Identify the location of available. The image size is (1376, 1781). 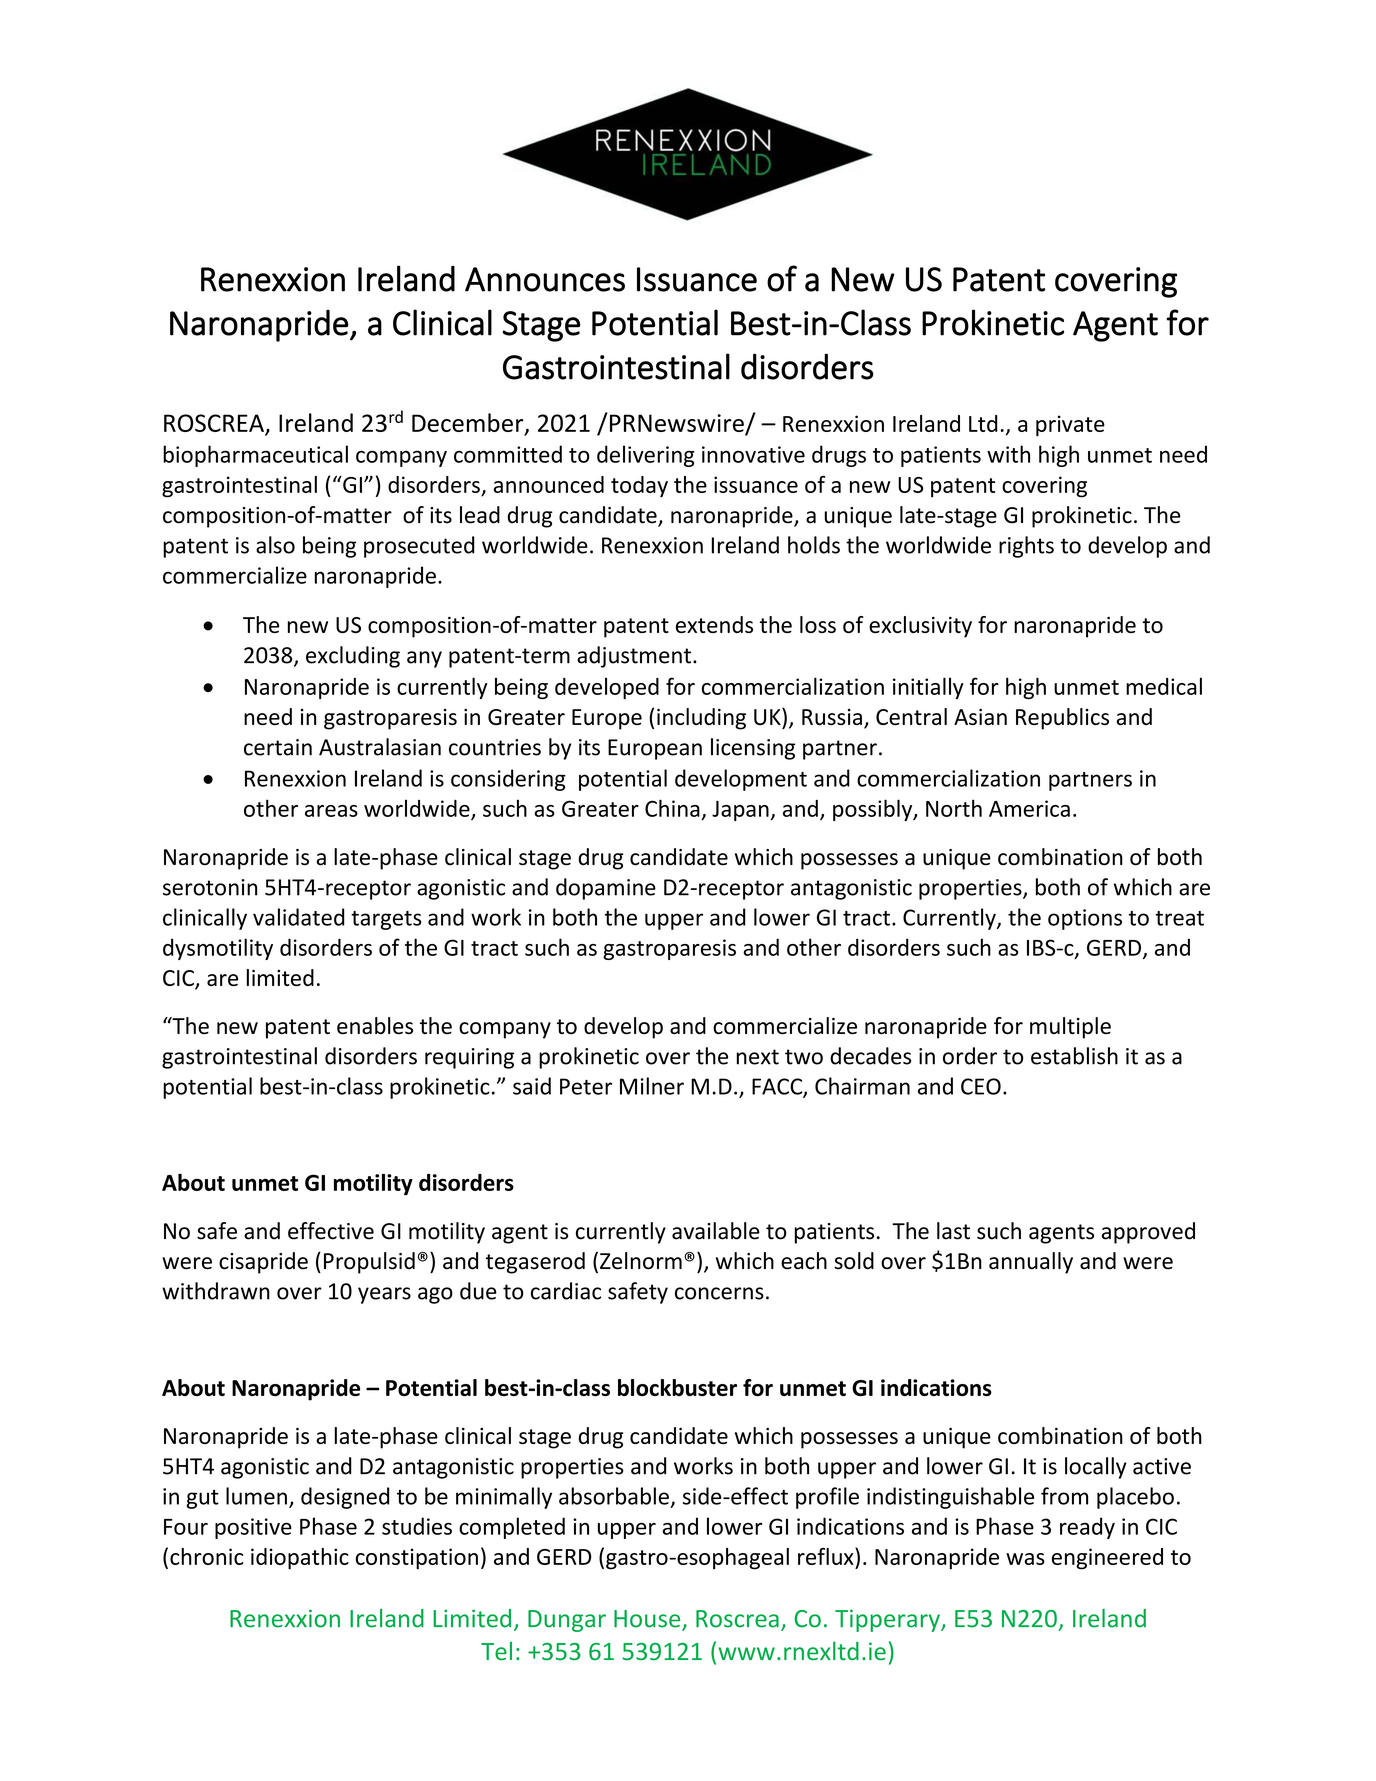
(716, 1231).
